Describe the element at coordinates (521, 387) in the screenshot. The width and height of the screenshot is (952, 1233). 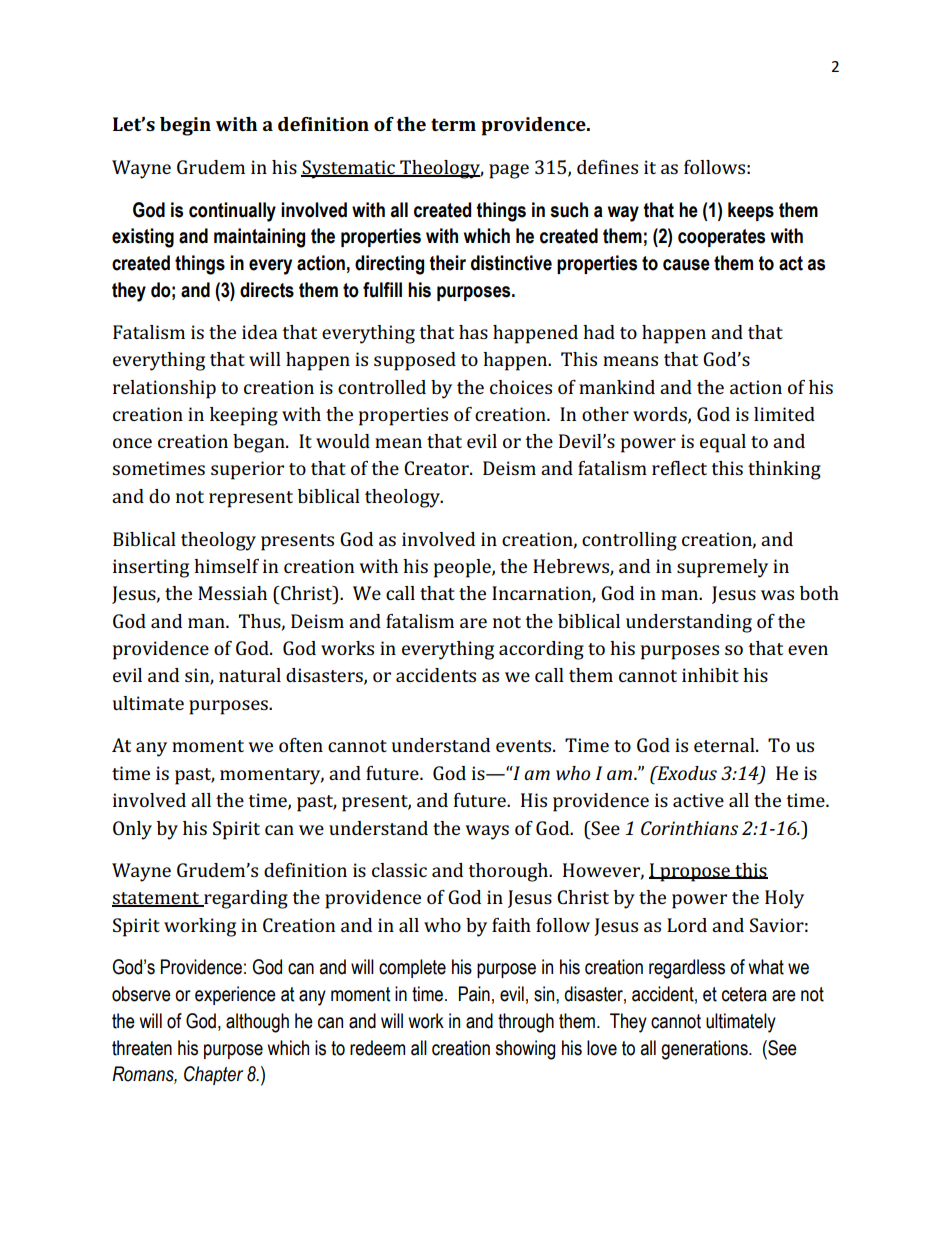
I see `choices` at that location.
